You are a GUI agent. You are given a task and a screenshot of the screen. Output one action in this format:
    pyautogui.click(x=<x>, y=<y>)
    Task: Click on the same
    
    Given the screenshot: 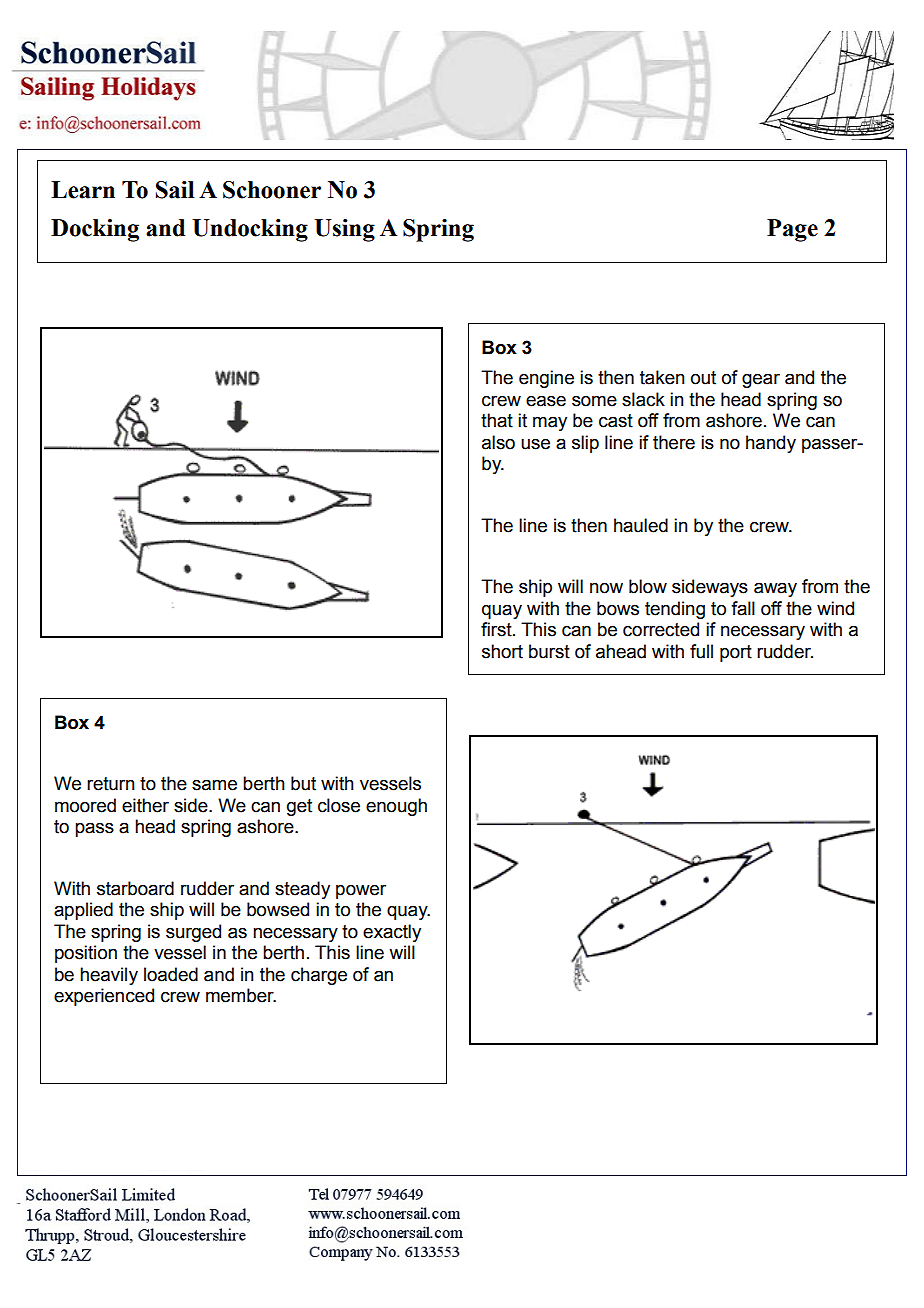 What is the action you would take?
    pyautogui.click(x=214, y=785)
